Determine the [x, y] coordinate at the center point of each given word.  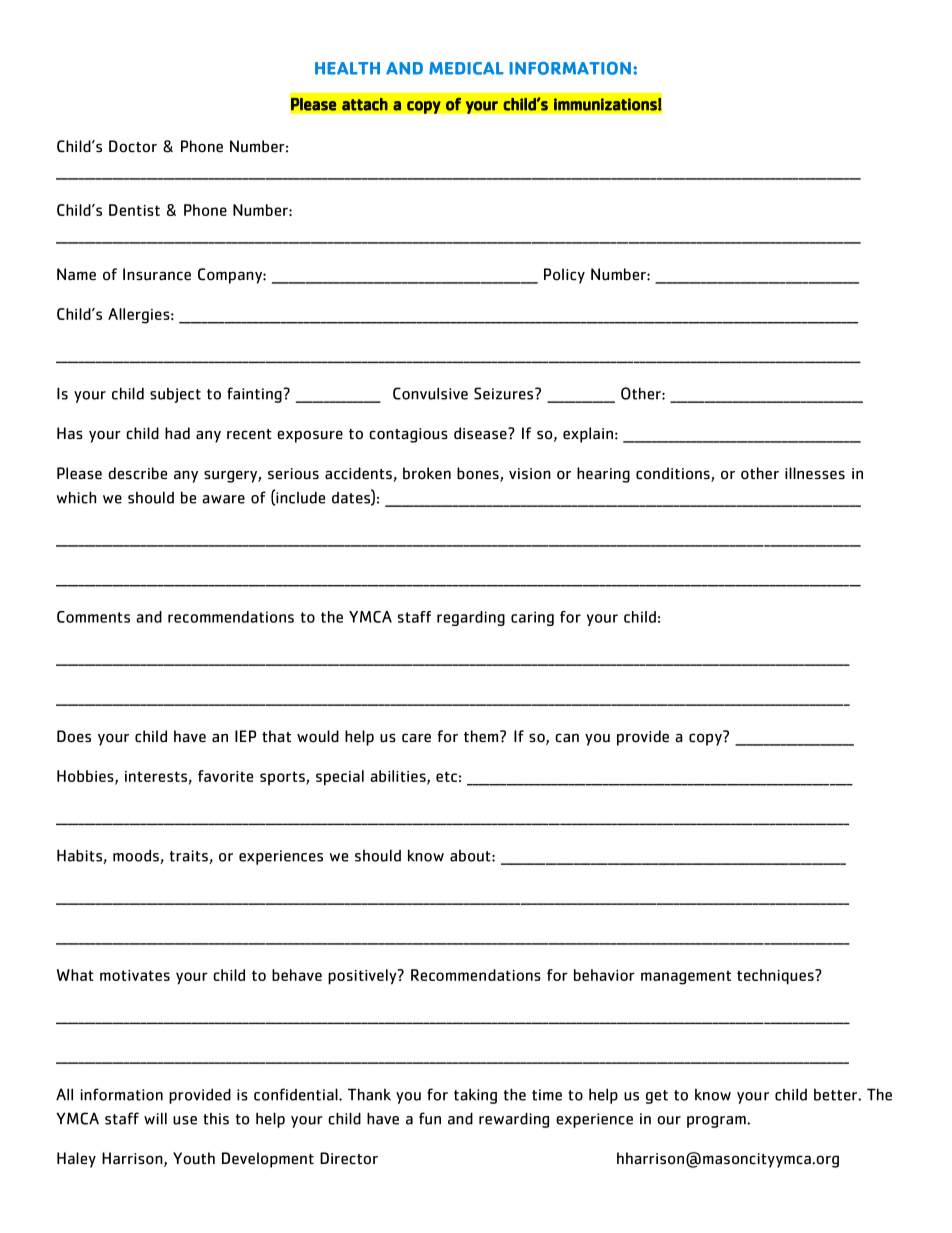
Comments [93, 617]
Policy [564, 276]
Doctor [133, 146]
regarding [471, 618]
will [155, 1118]
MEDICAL [466, 68]
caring [532, 618]
